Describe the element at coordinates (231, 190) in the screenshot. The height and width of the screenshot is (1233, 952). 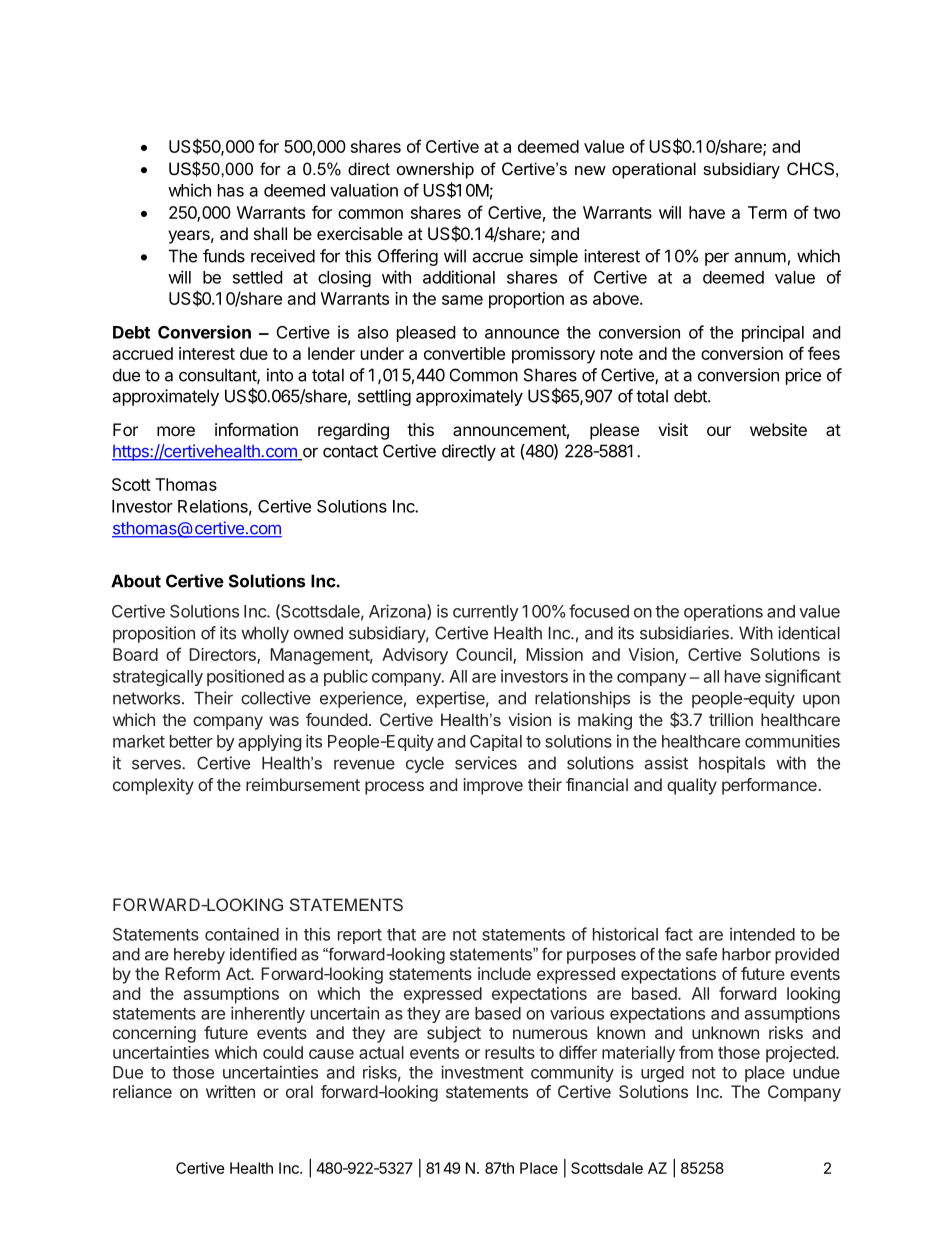
I see `has` at that location.
